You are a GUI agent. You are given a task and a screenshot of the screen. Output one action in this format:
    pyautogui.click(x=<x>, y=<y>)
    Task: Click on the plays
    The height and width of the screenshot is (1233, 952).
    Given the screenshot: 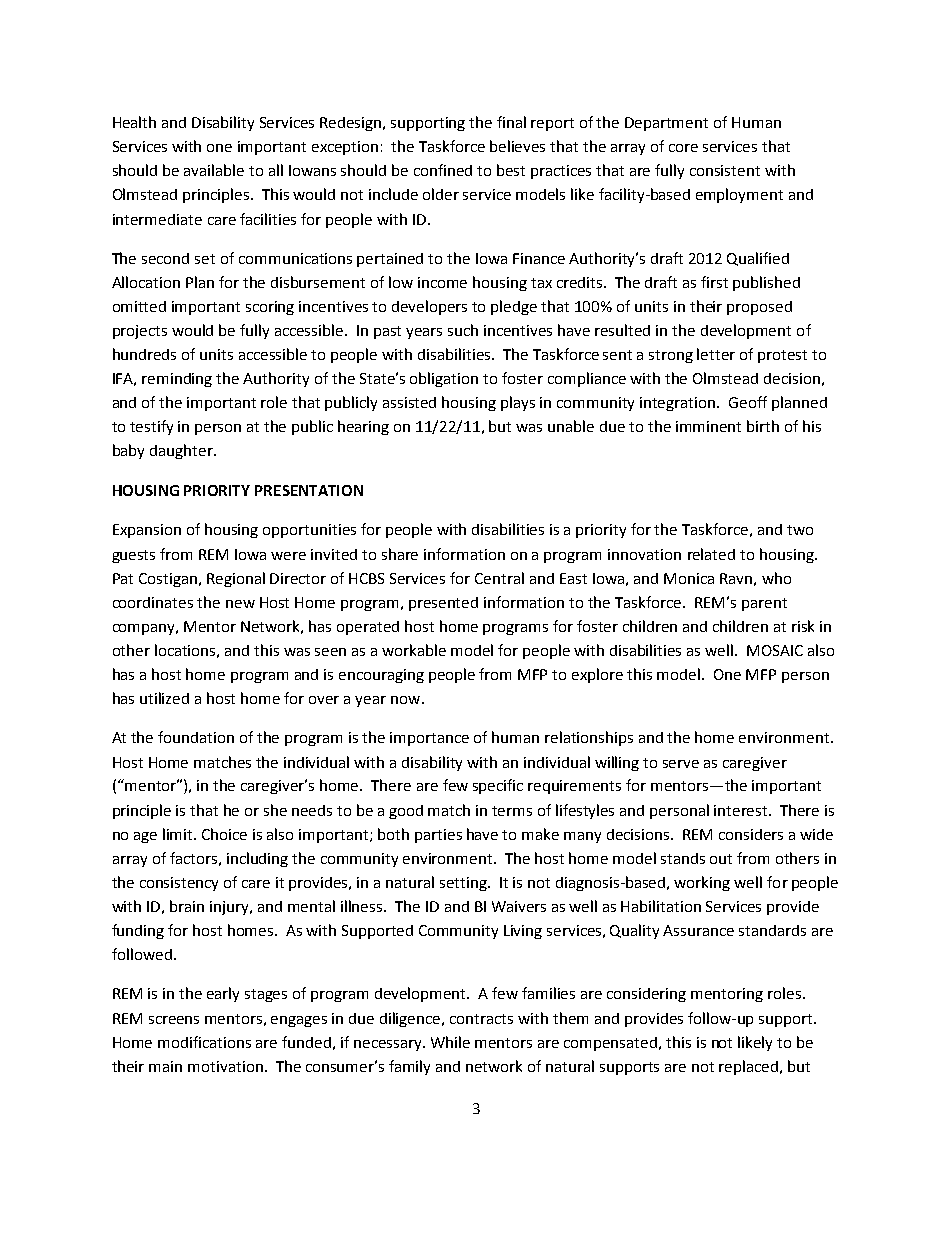 What is the action you would take?
    pyautogui.click(x=518, y=403)
